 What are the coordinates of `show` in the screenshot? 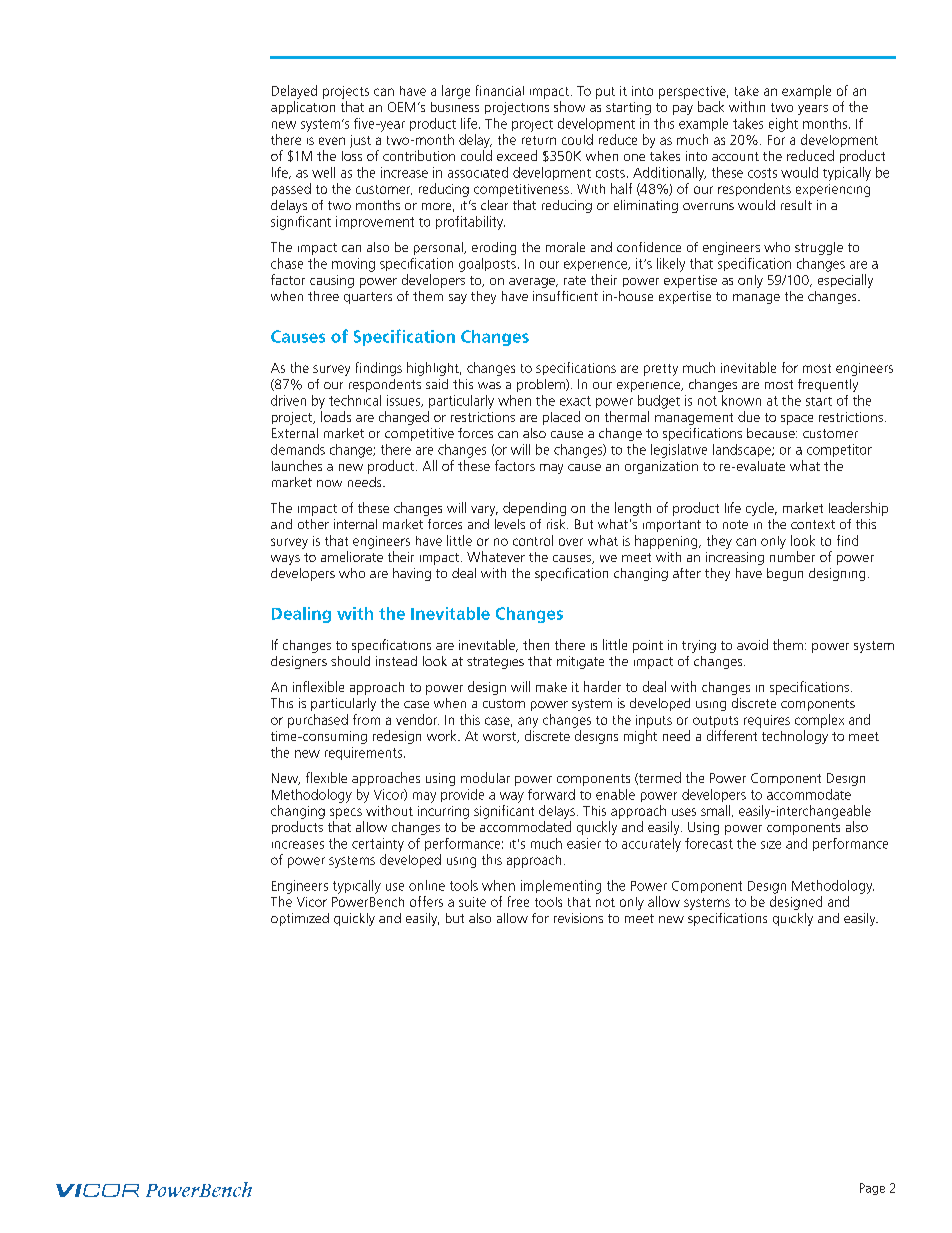 It's located at (569, 106).
